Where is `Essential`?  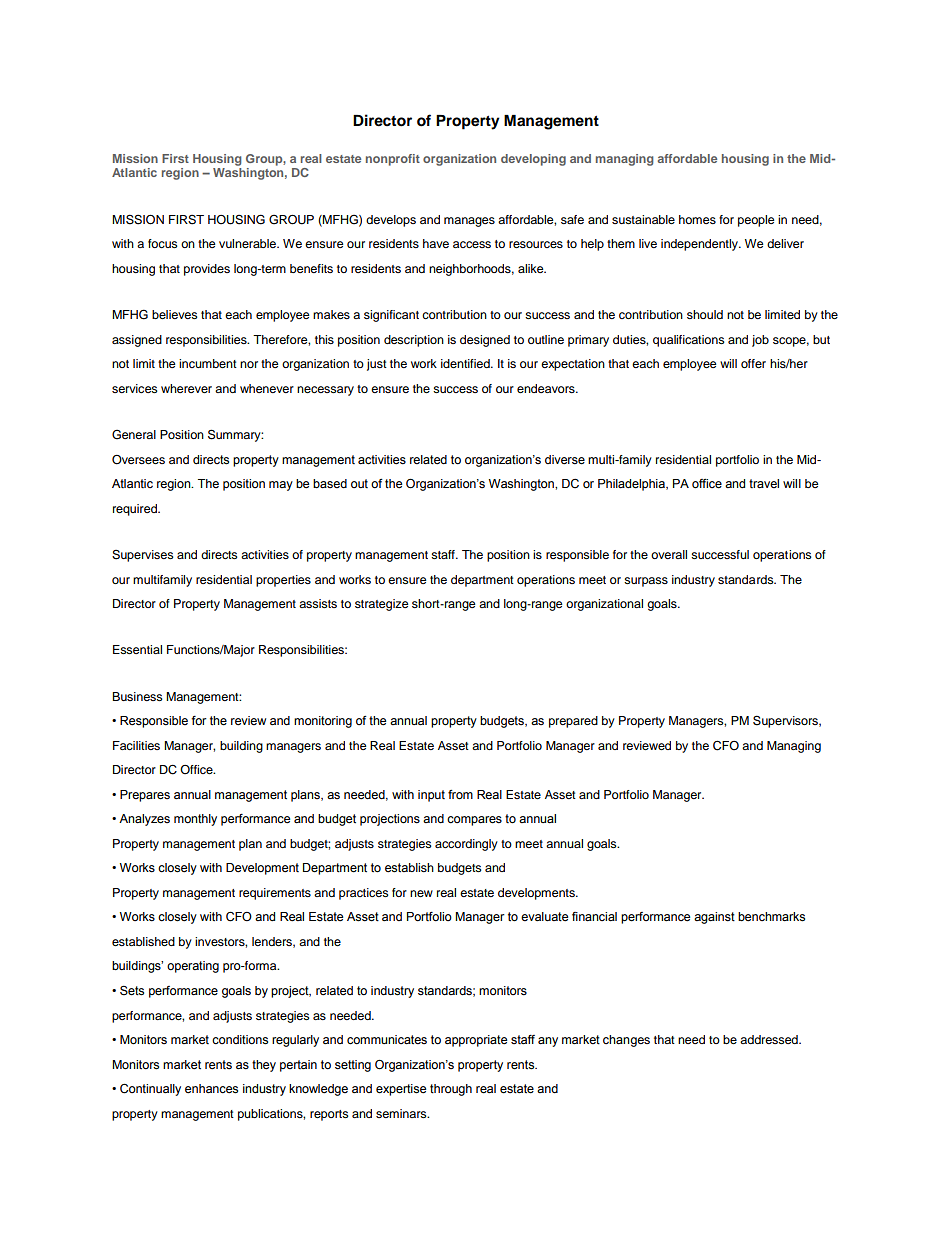 Essential is located at coordinates (137, 649).
